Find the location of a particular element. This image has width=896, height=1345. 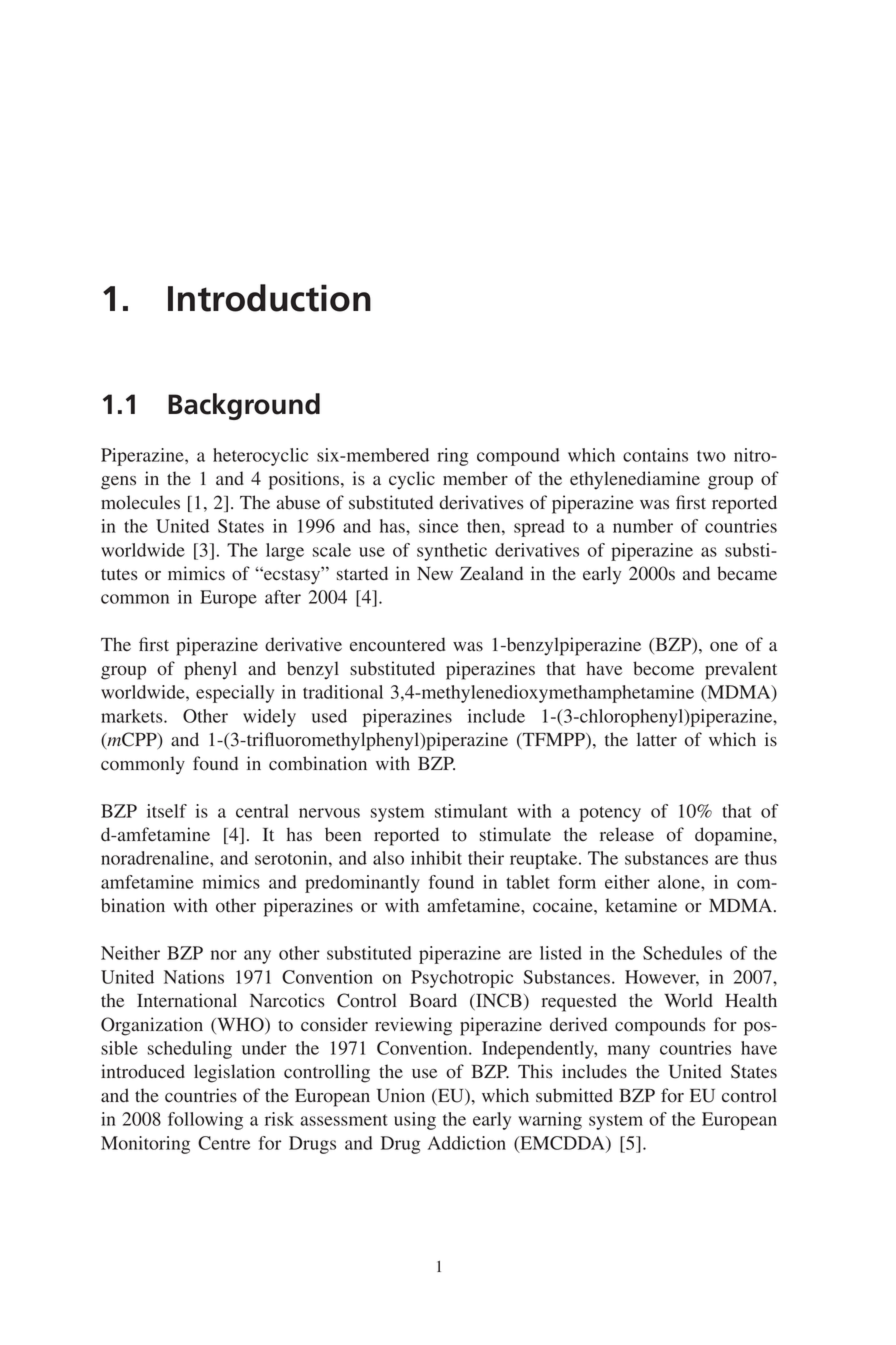

Introduction is located at coordinates (269, 298).
